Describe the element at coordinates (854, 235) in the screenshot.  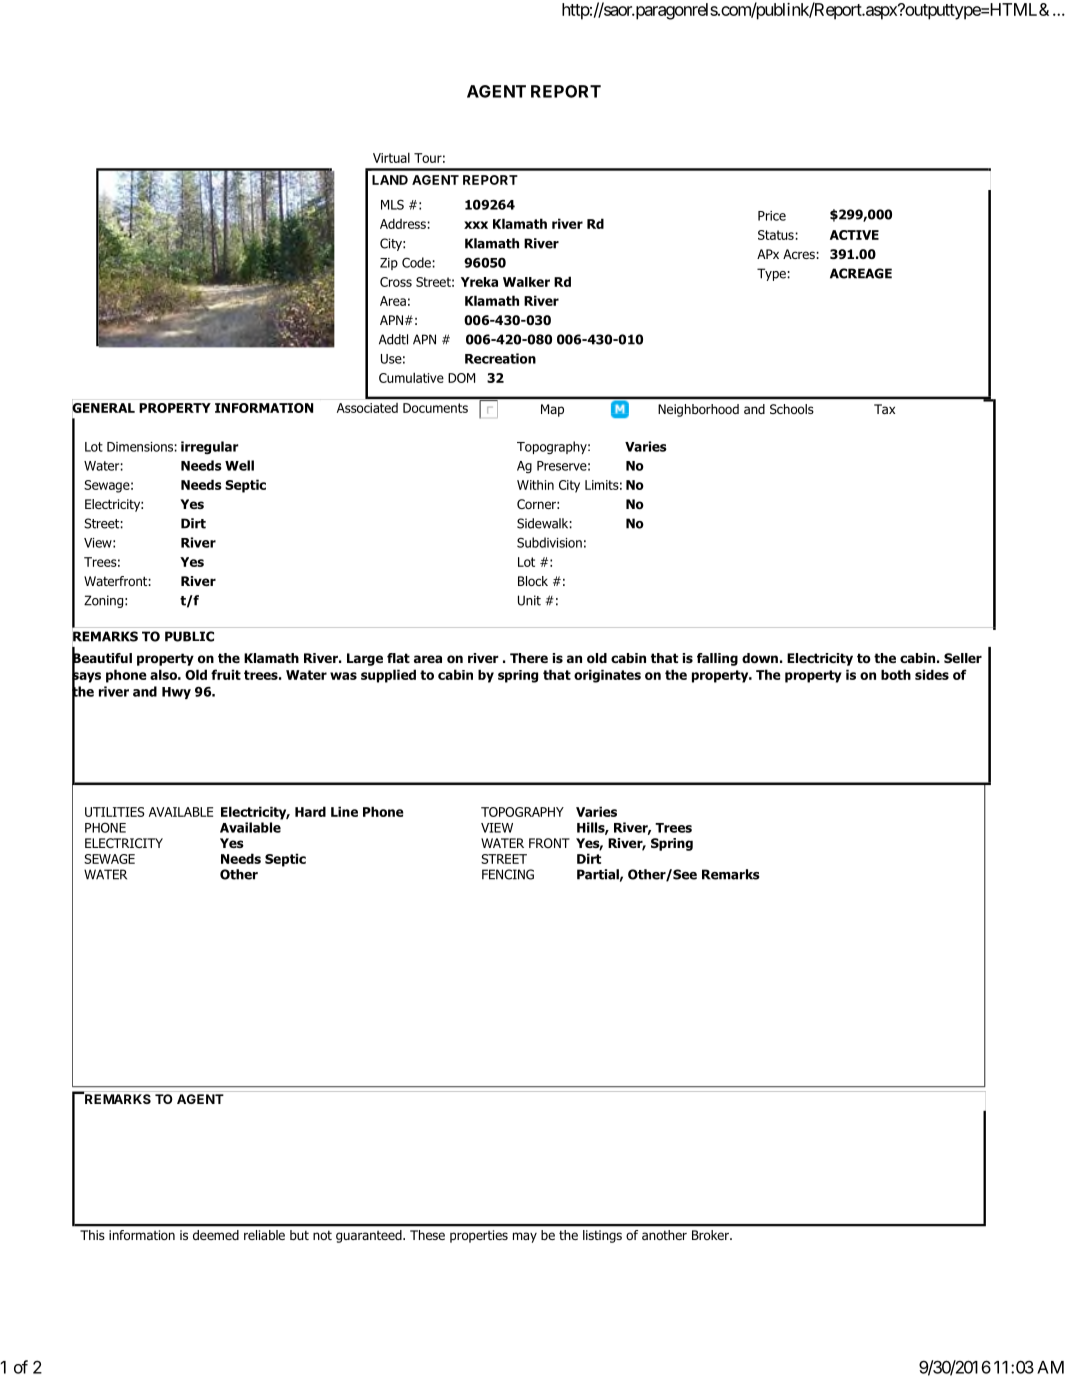
I see `ACTIVE` at that location.
